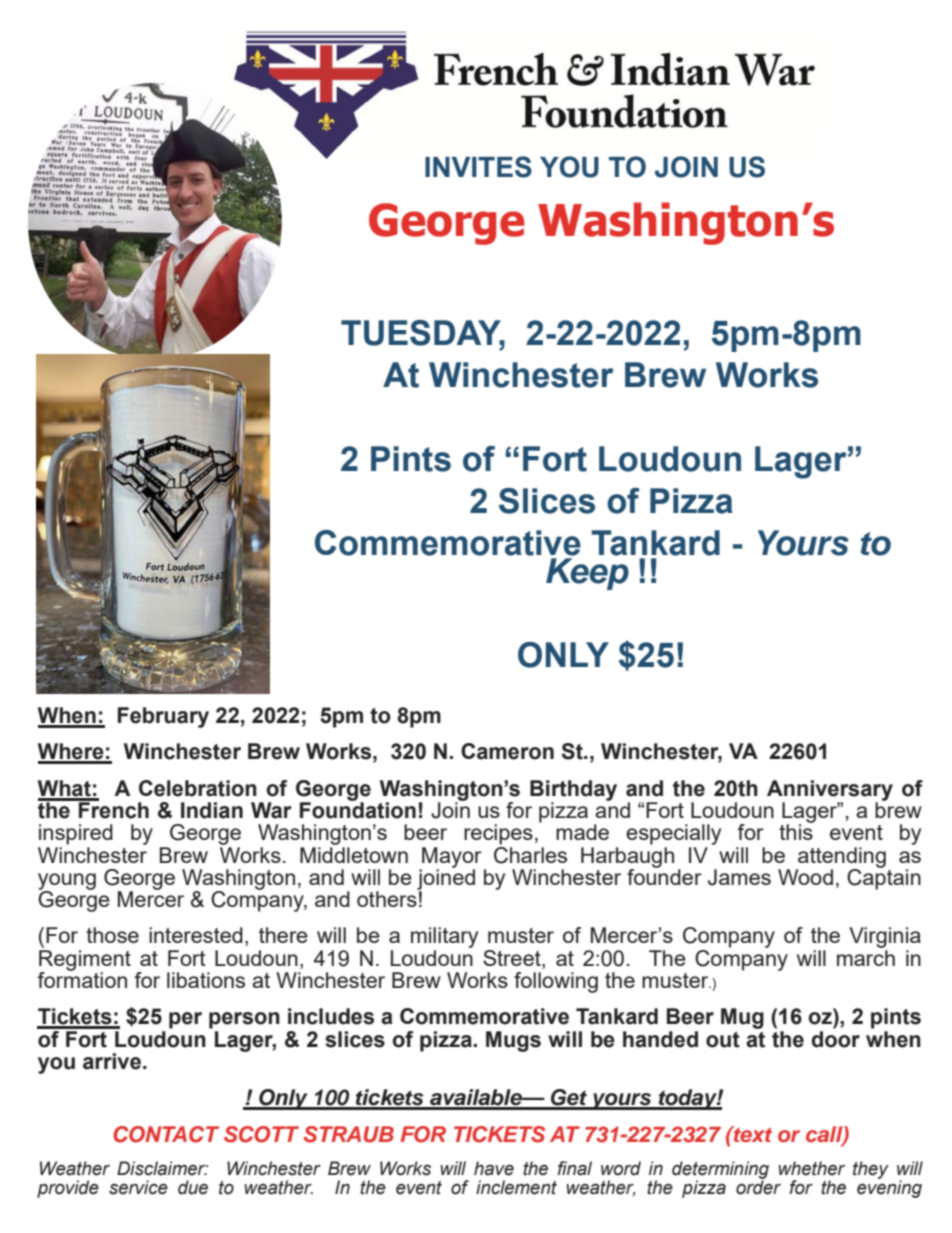  Describe the element at coordinates (573, 791) in the page. I see `Birthday` at that location.
